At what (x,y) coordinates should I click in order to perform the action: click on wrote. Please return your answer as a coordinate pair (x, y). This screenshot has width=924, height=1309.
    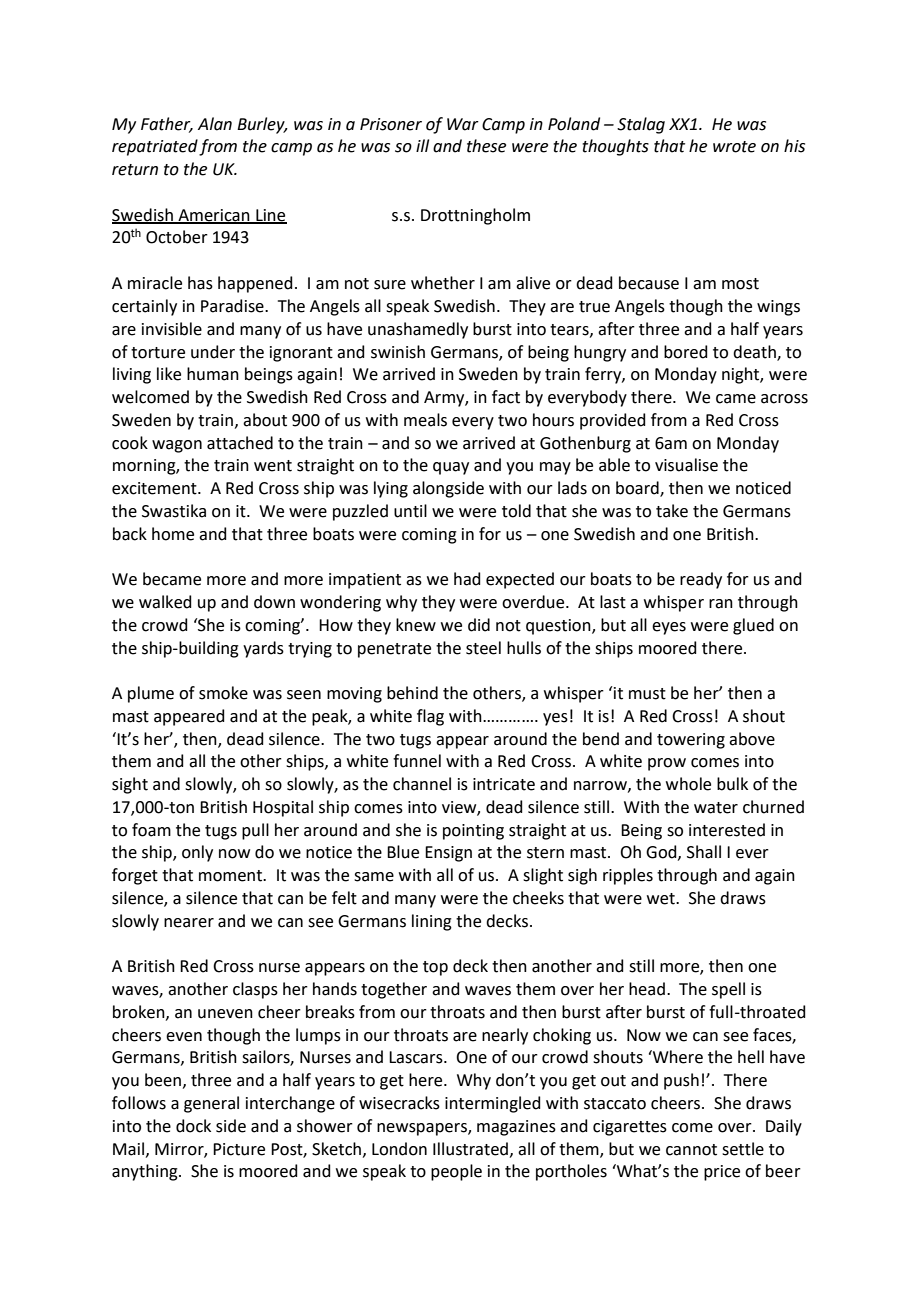
    Looking at the image, I should click on (734, 147).
